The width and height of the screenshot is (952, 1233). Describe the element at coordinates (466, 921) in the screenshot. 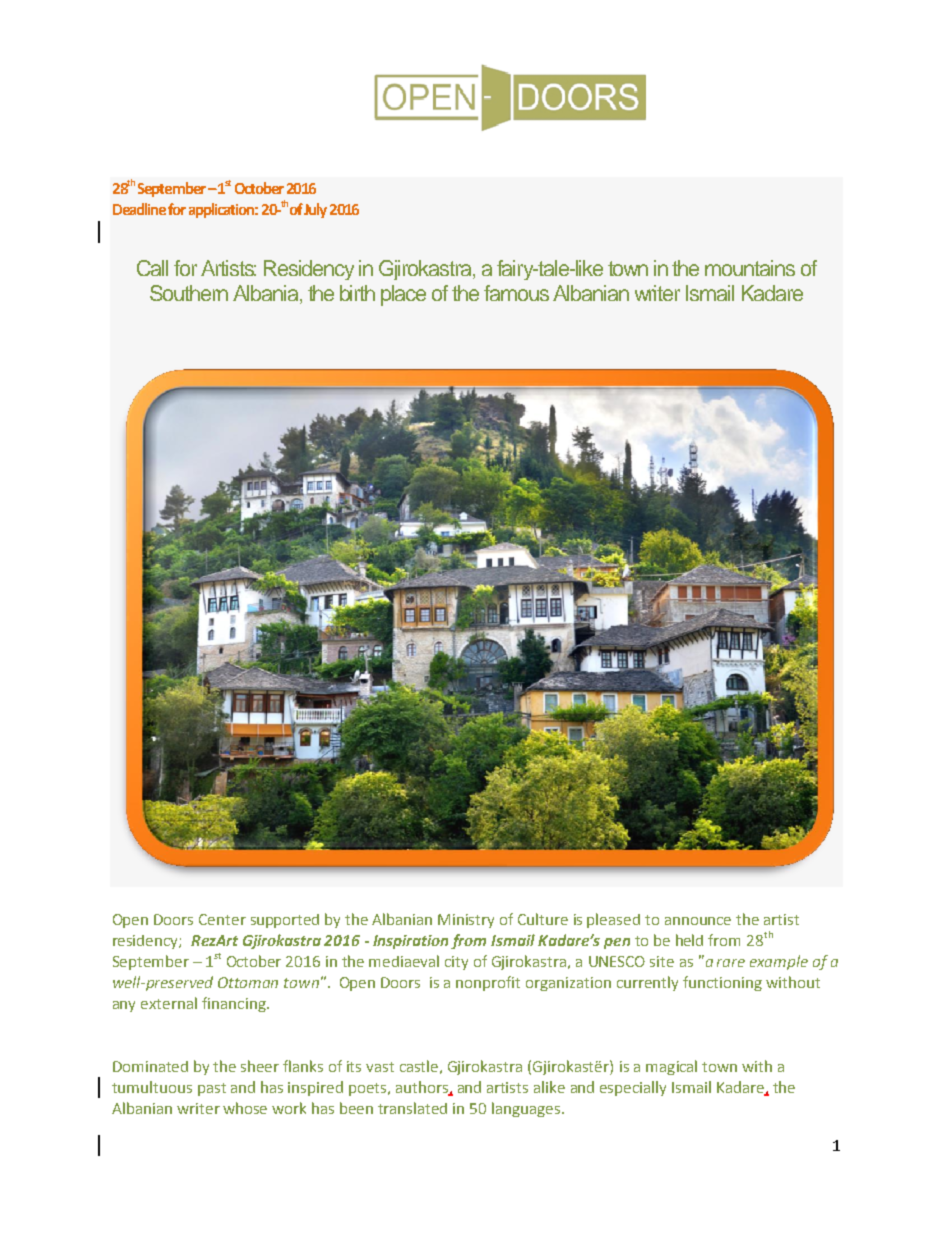

I see `Ministry` at that location.
